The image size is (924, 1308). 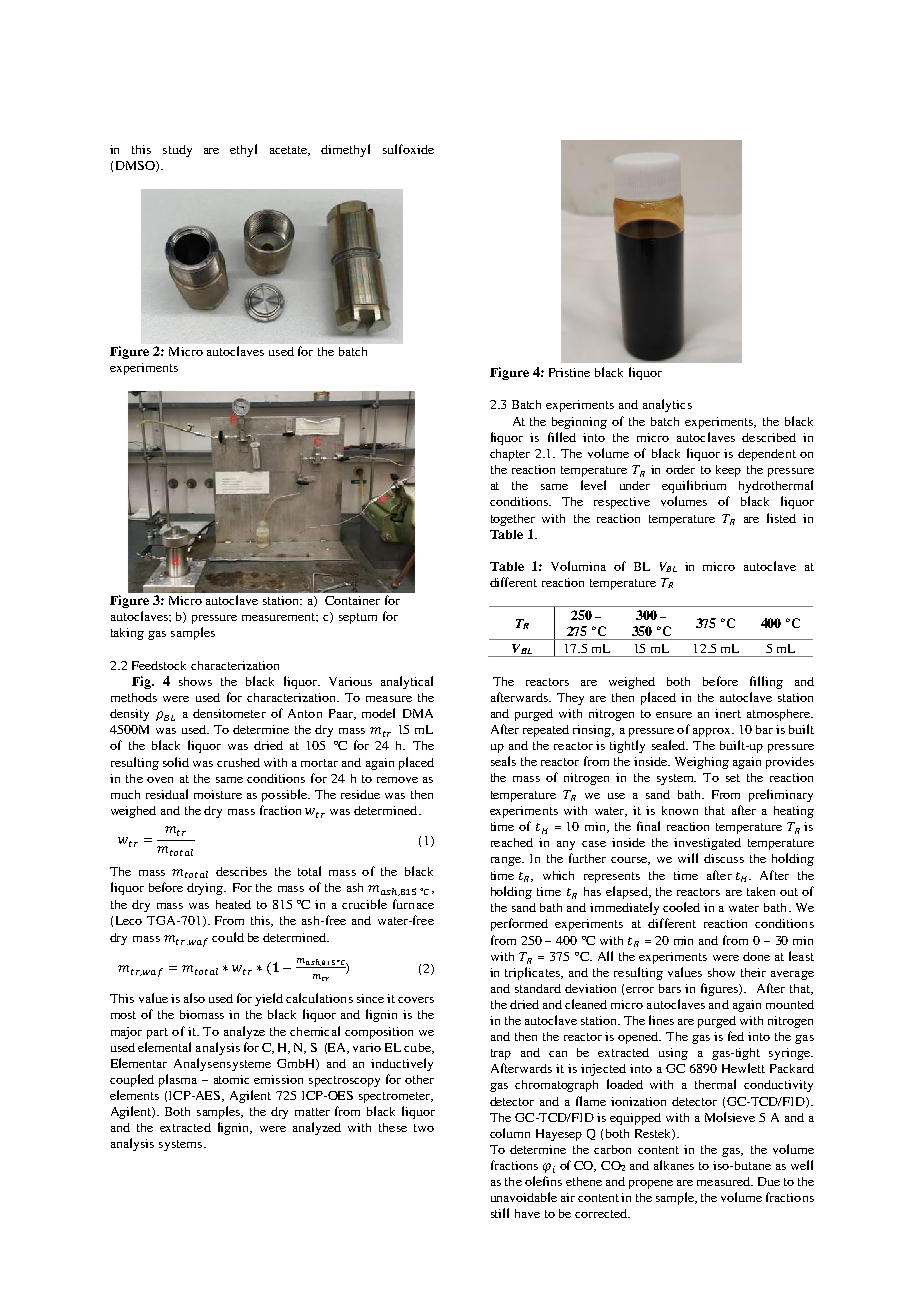 I want to click on discuss, so click(x=724, y=858).
